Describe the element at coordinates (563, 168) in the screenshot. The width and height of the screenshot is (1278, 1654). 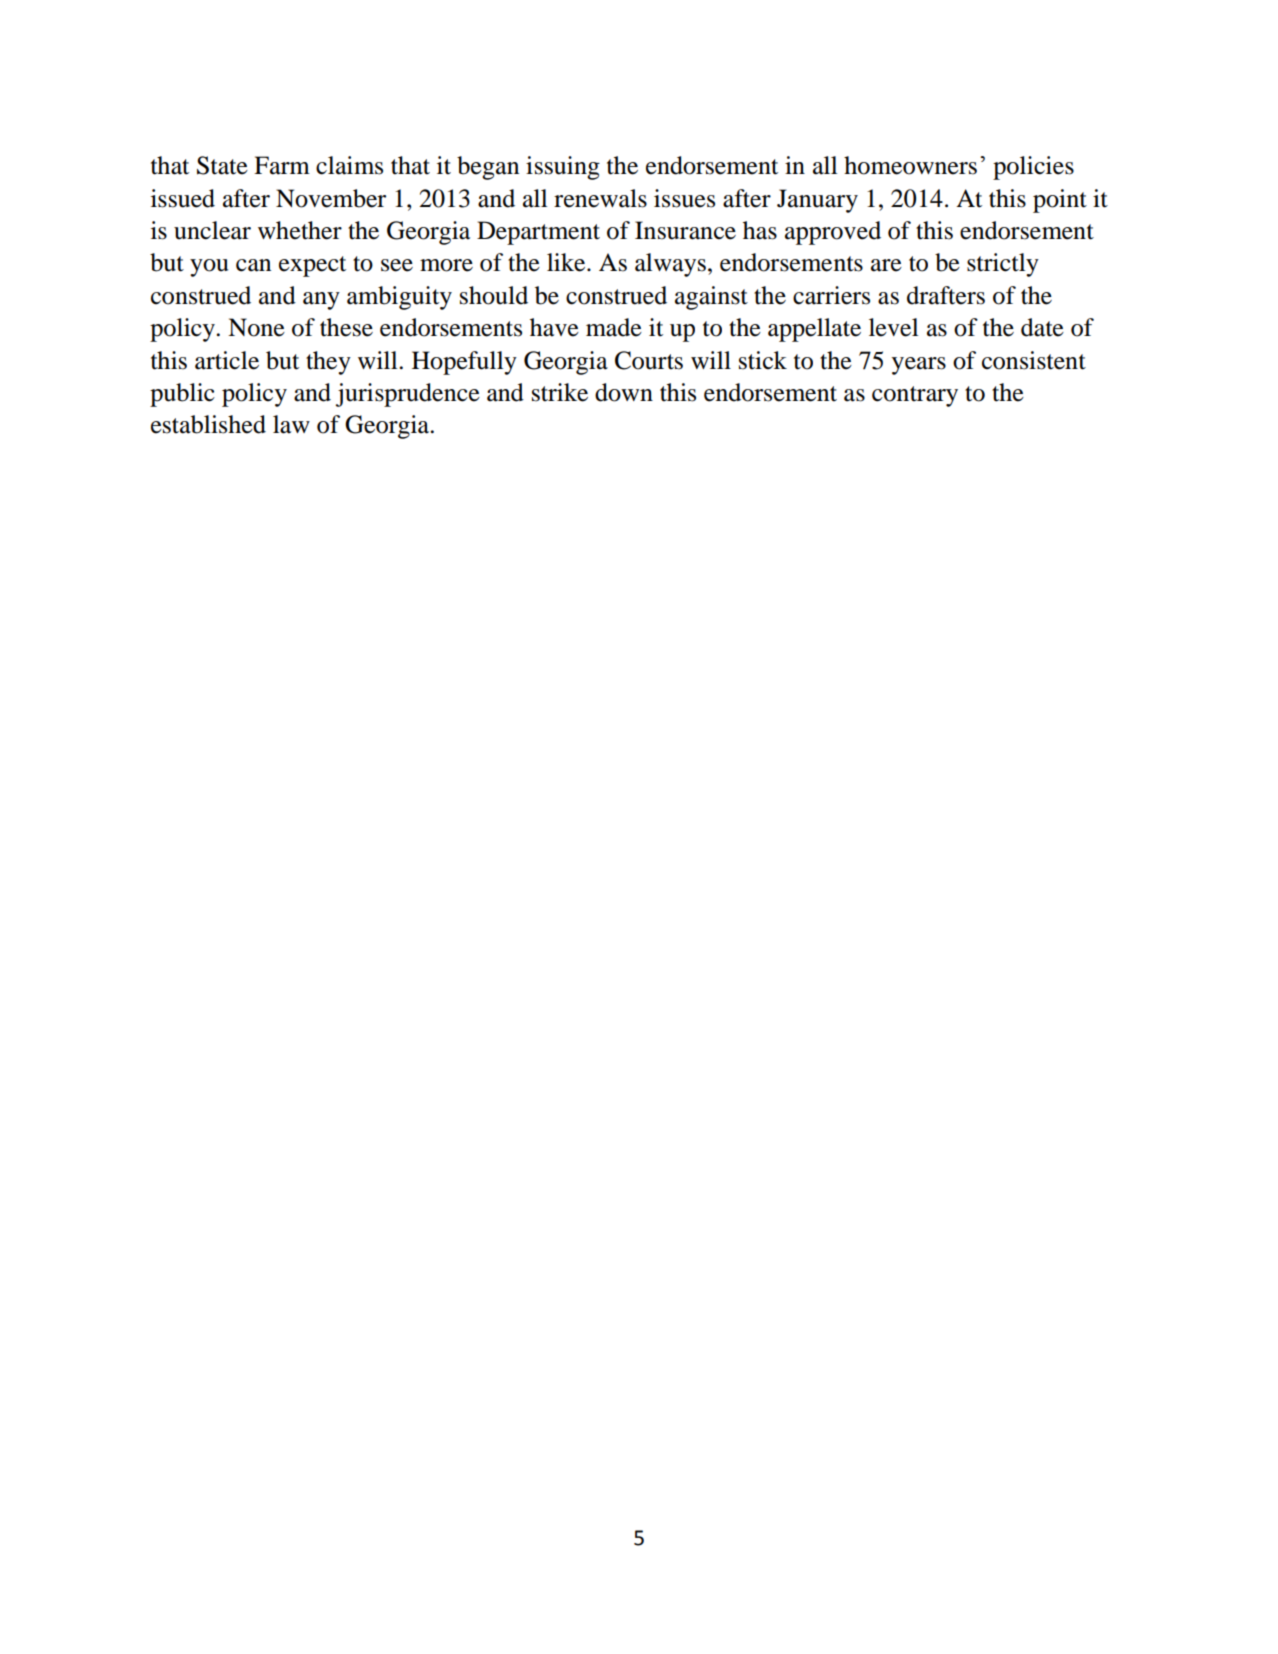
I see `issuing` at that location.
